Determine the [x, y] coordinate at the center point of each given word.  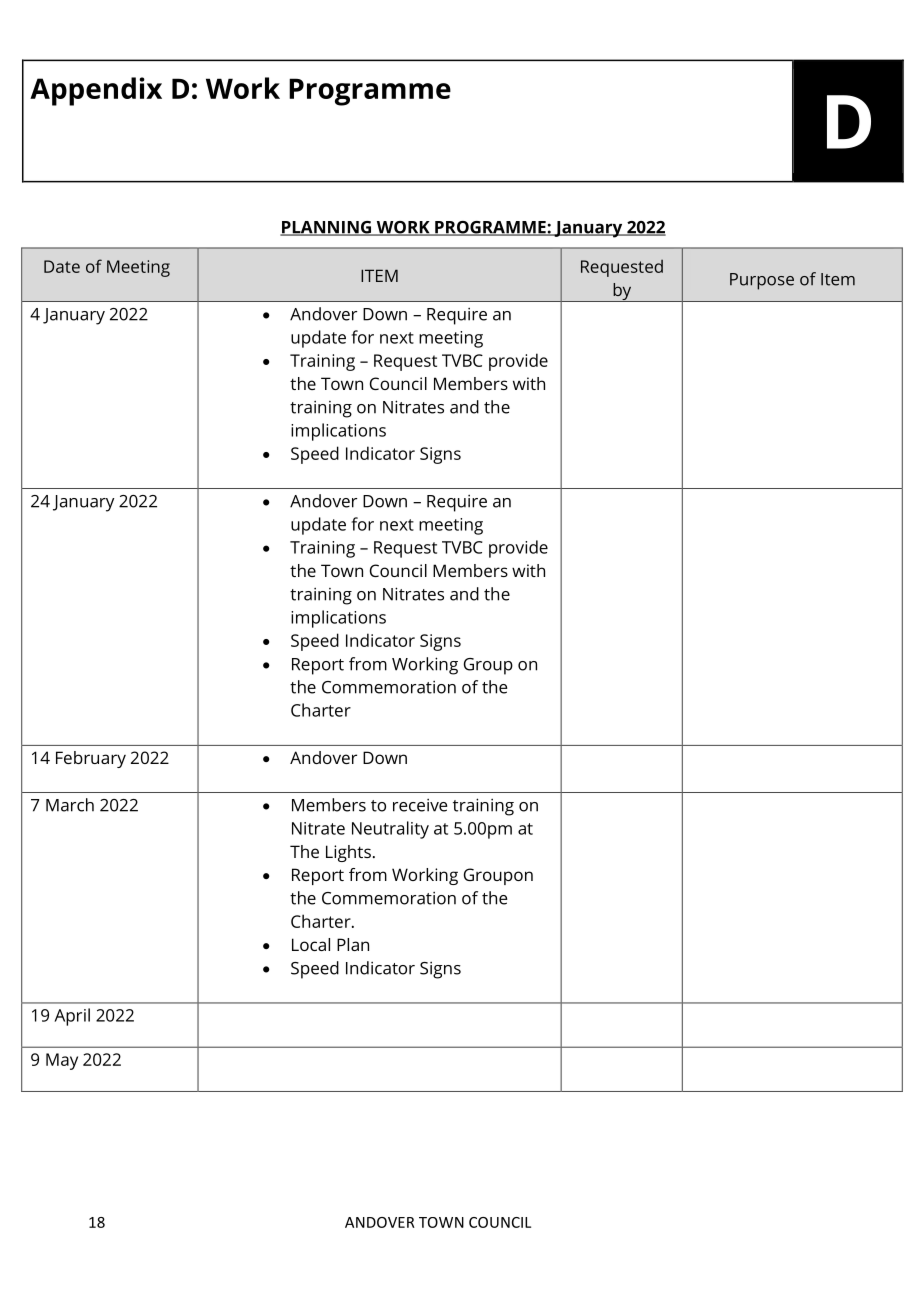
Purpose [762, 281]
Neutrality [390, 830]
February [91, 759]
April [72, 1017]
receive [420, 805]
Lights [348, 853]
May [62, 1061]
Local [311, 944]
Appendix [96, 91]
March [70, 805]
